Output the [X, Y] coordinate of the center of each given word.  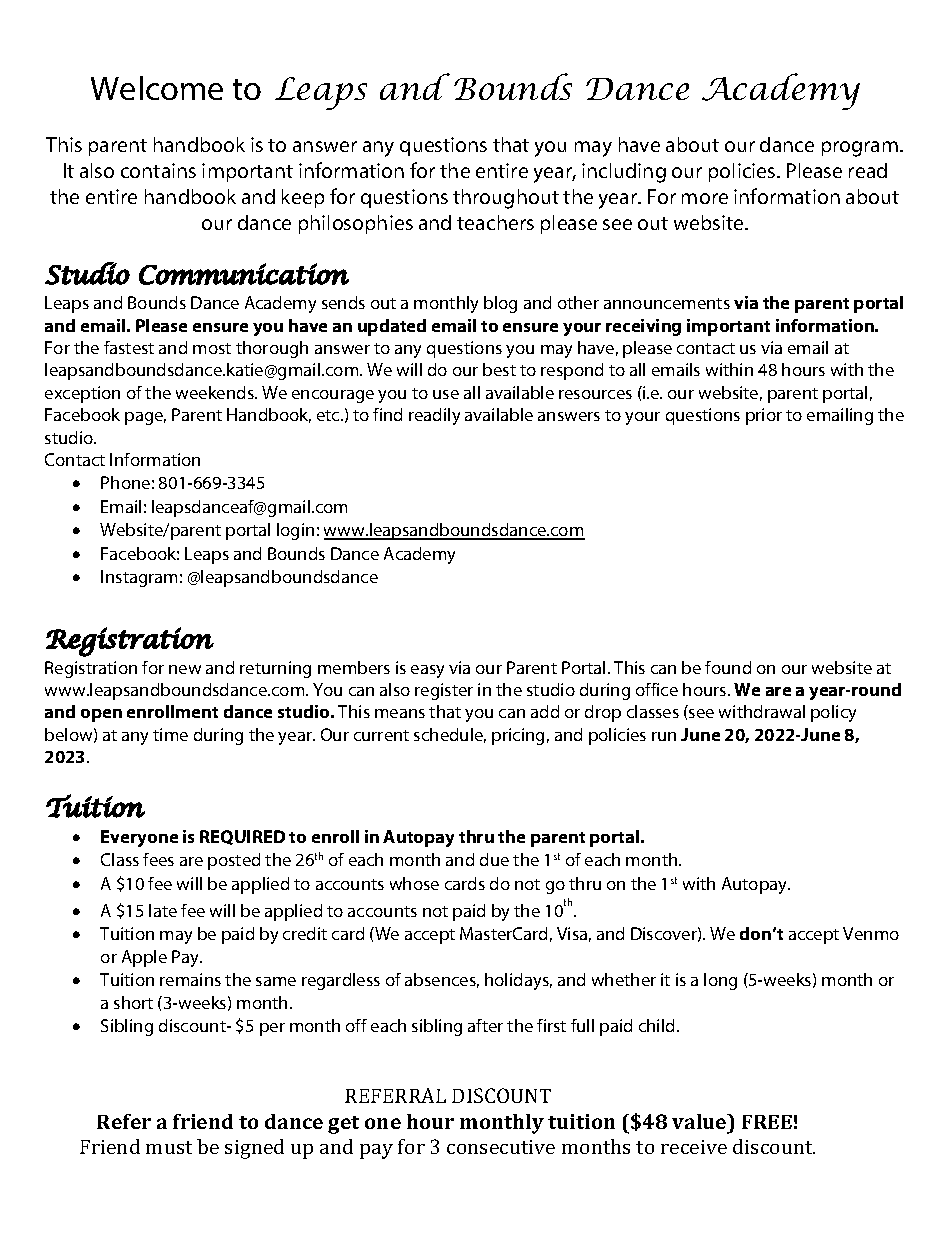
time [170, 734]
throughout [506, 199]
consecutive [501, 1147]
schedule [450, 735]
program [860, 149]
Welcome [157, 88]
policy [833, 713]
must [169, 1147]
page [145, 418]
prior [764, 416]
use [446, 394]
